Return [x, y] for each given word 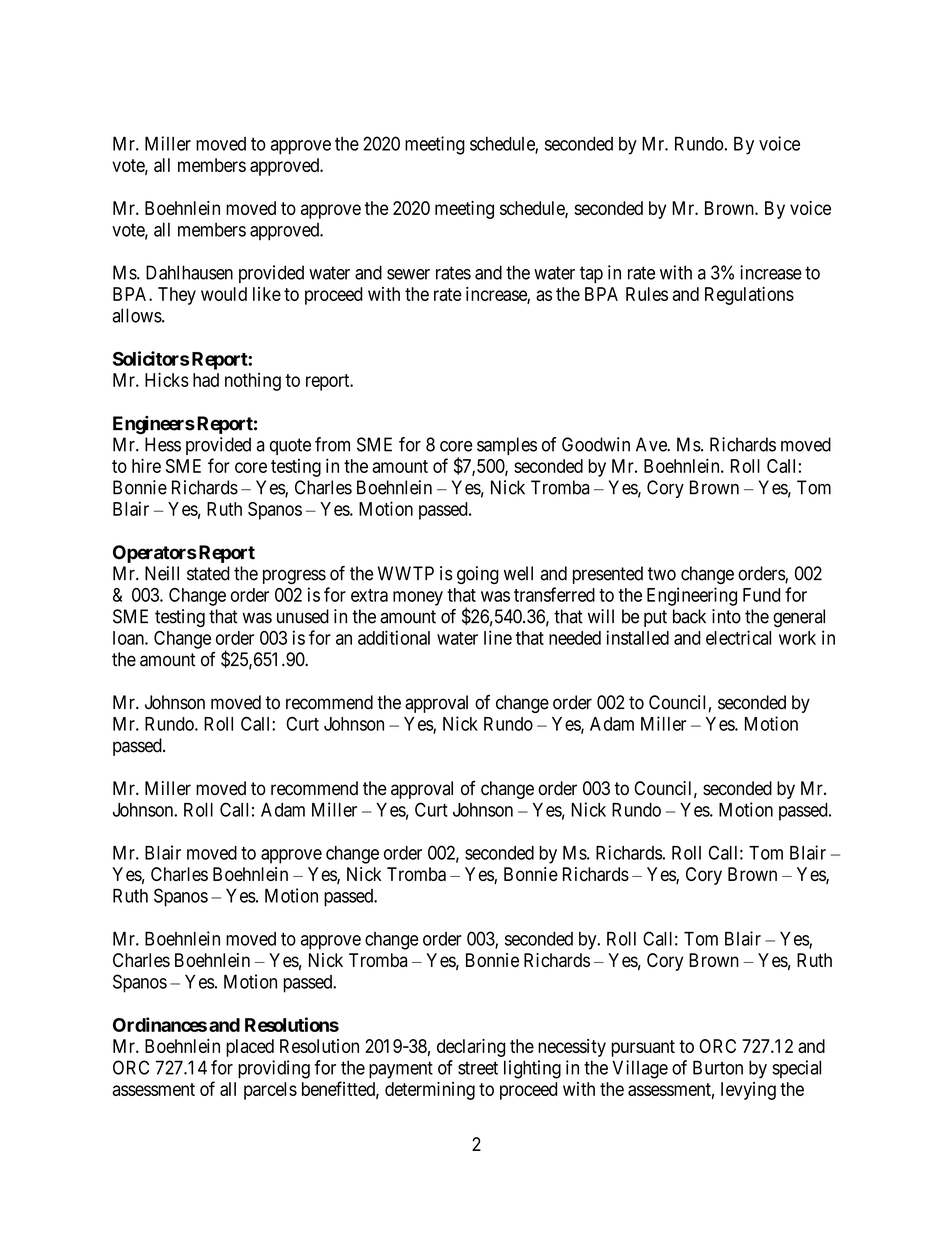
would [224, 294]
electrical [738, 637]
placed [250, 1048]
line [498, 637]
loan [129, 638]
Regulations [749, 296]
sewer [408, 274]
